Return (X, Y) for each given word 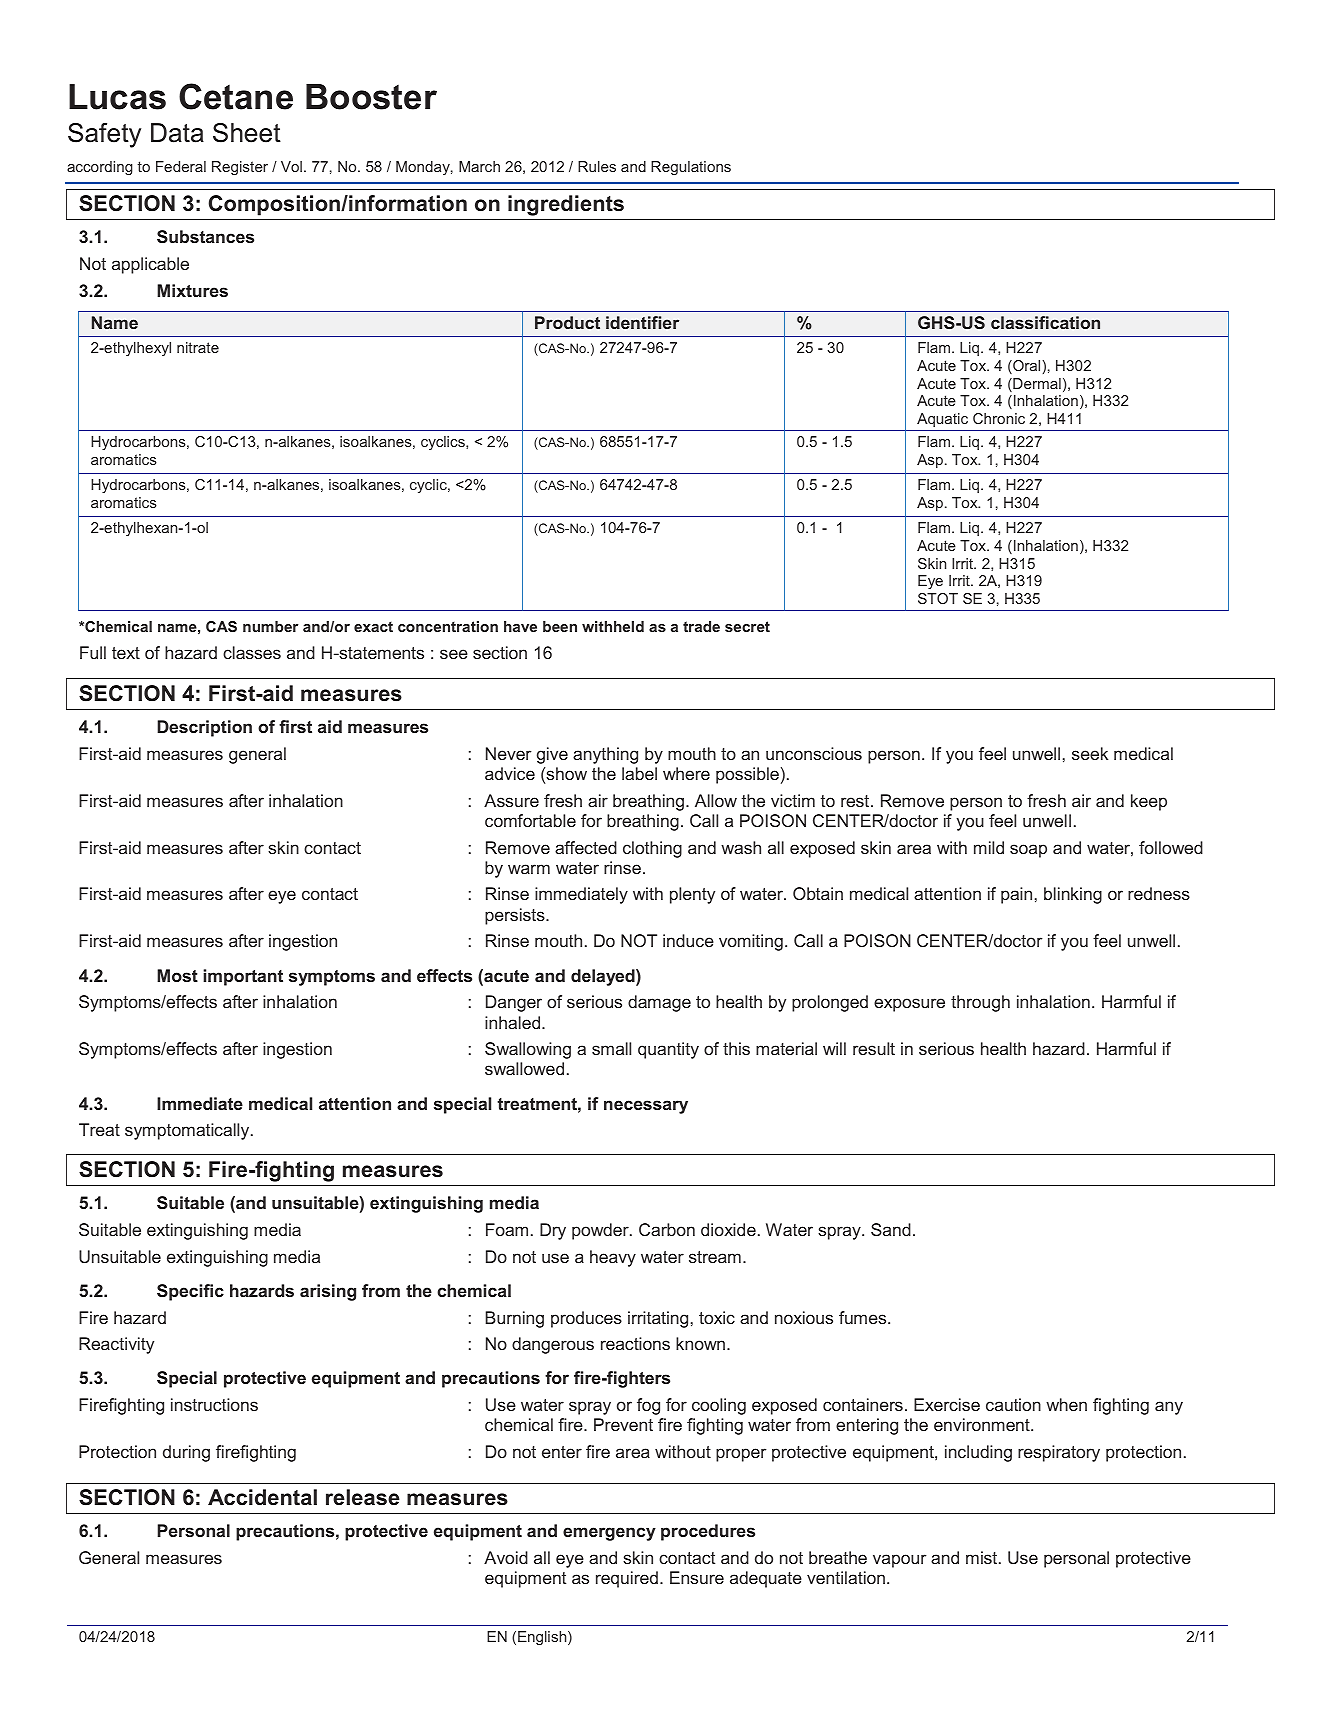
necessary (646, 1107)
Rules (597, 166)
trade (701, 626)
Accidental (262, 1497)
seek (1090, 753)
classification (1045, 322)
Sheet (247, 133)
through (980, 1003)
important (243, 977)
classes (252, 652)
